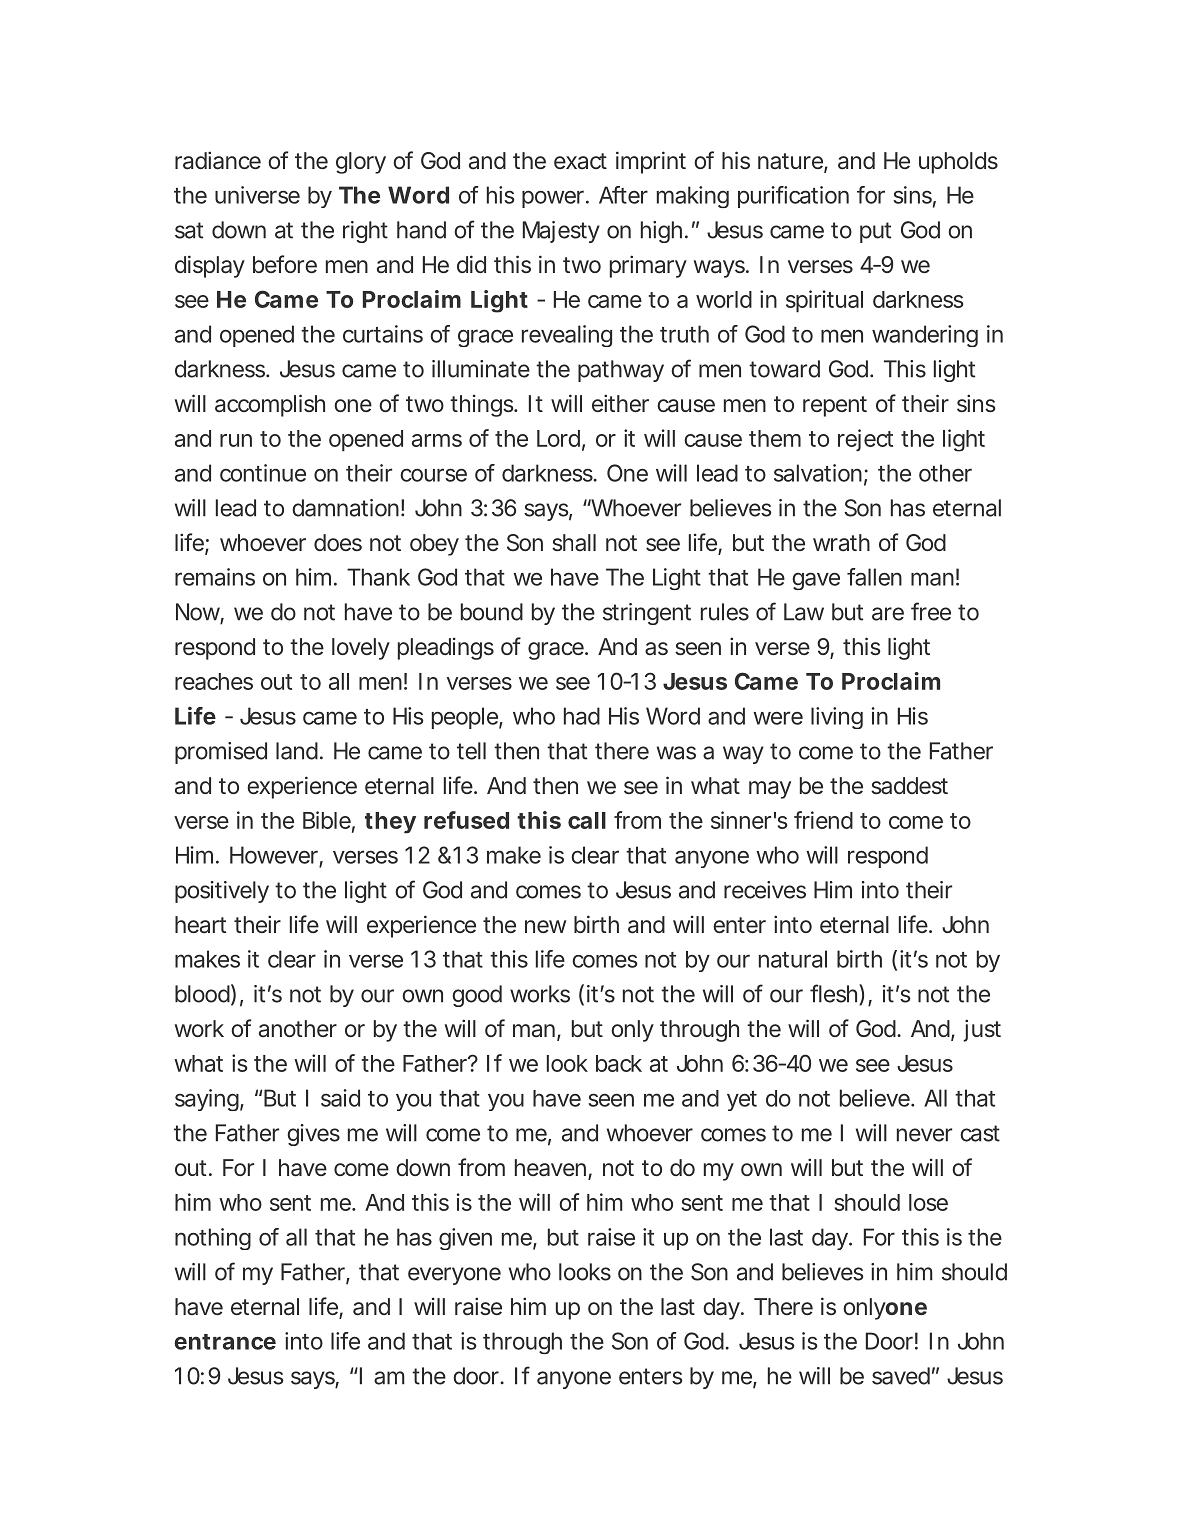 The width and height of the screenshot is (1181, 1528). I want to click on entrance, so click(225, 1342).
